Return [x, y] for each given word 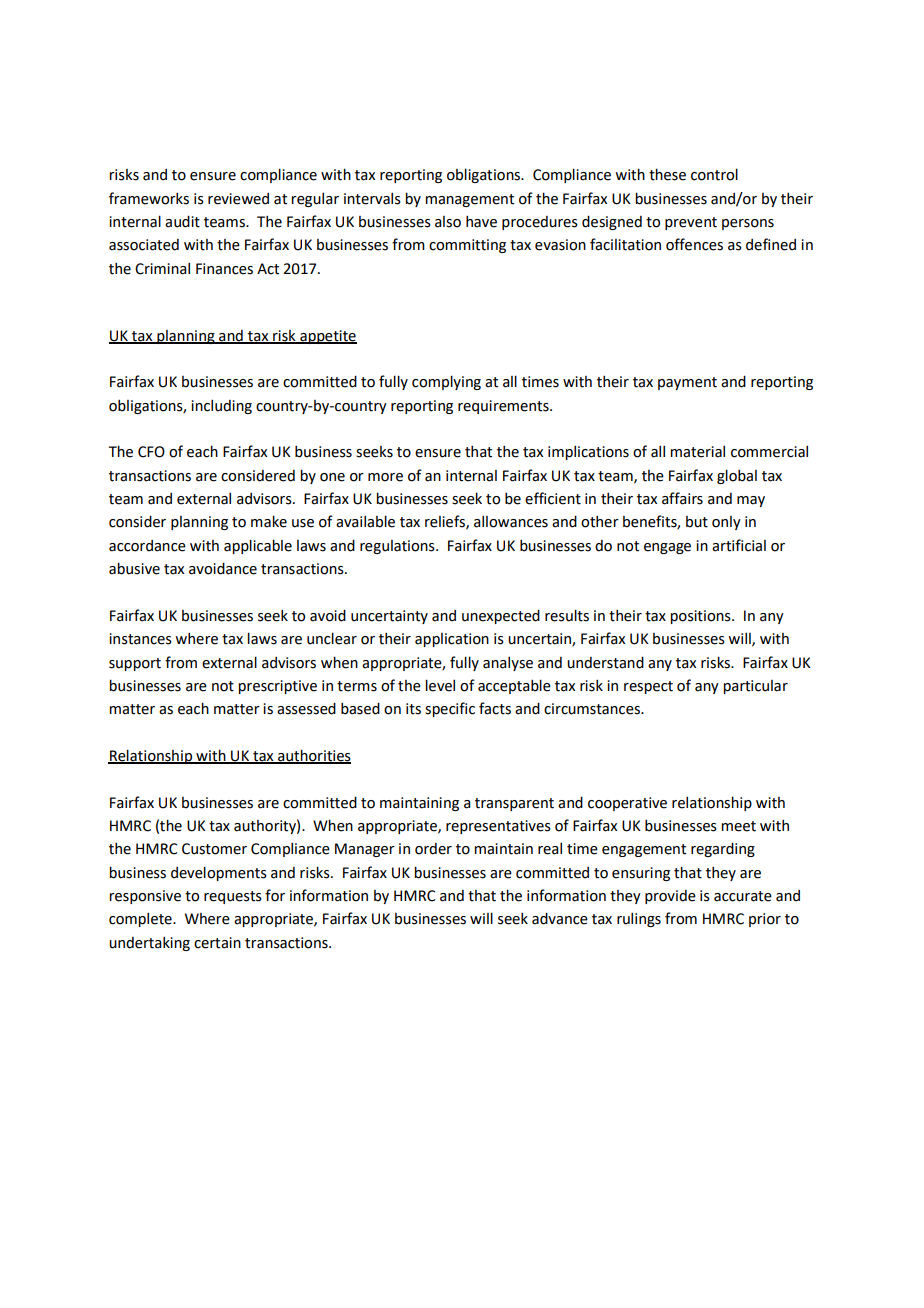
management [469, 200]
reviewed [238, 199]
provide [670, 897]
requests [233, 897]
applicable [258, 546]
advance [560, 919]
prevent [691, 223]
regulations [398, 547]
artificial [739, 545]
